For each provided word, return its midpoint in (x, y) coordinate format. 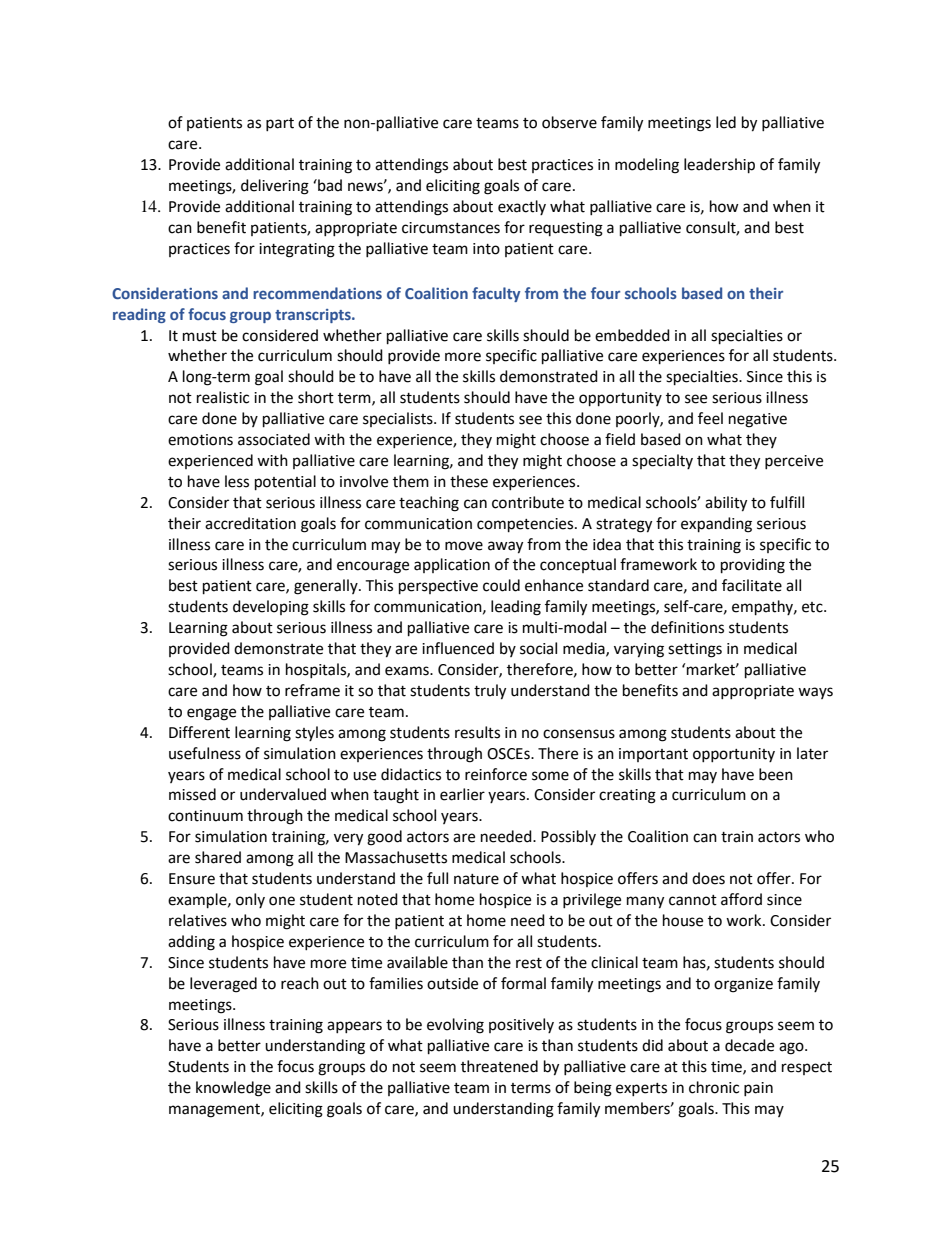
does (708, 878)
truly (490, 692)
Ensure (192, 879)
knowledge (233, 1089)
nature (476, 879)
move (464, 546)
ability (726, 504)
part (280, 124)
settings (695, 650)
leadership (719, 166)
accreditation (250, 523)
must (200, 336)
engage (211, 714)
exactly (522, 207)
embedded (632, 335)
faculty (496, 294)
